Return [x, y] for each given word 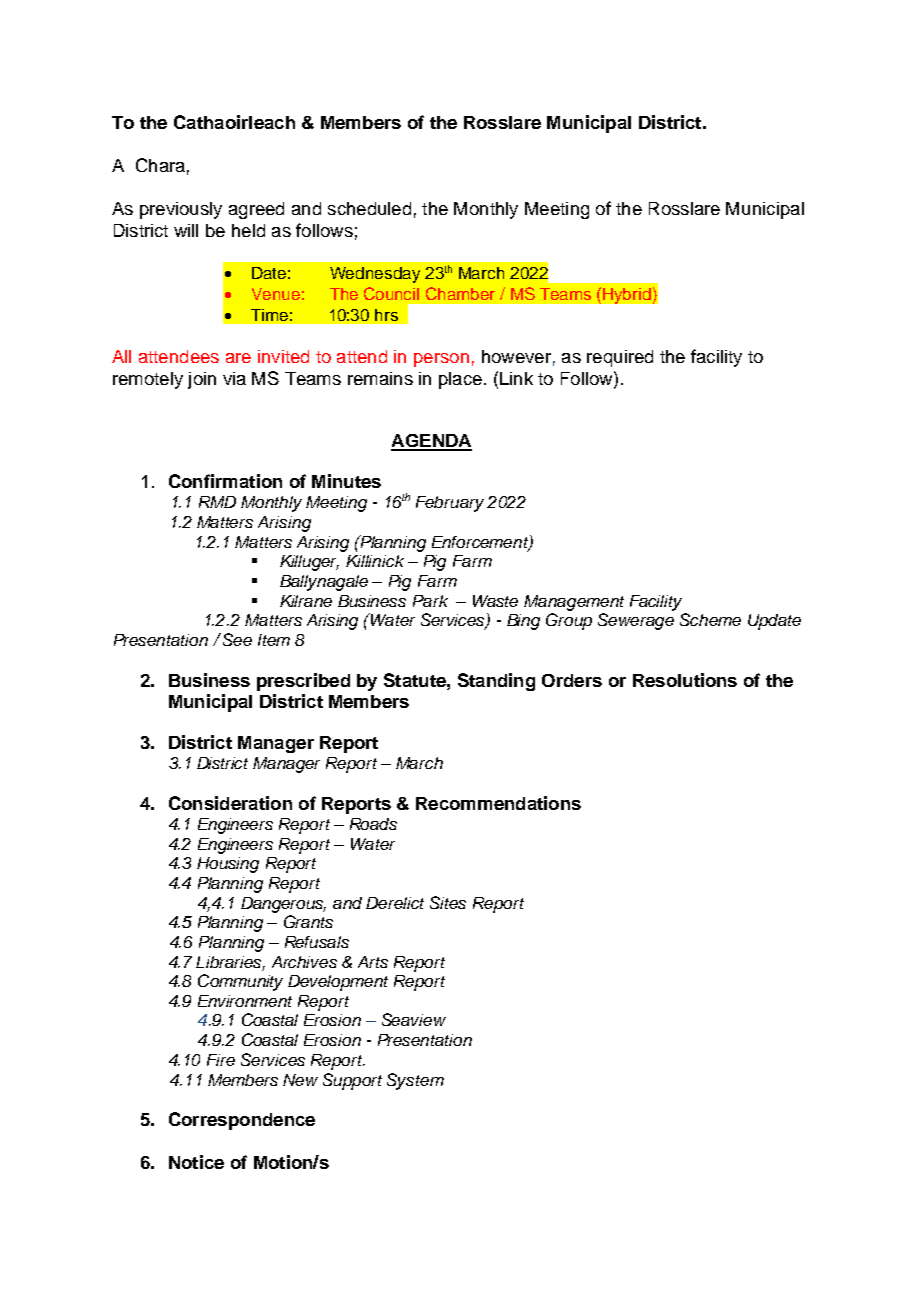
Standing [496, 682]
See [237, 639]
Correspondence [242, 1121]
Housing [228, 865]
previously [181, 210]
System [415, 1081]
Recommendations [498, 803]
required [620, 358]
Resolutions [685, 680]
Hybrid [627, 296]
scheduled [369, 208]
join [202, 380]
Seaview [414, 1019]
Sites [448, 902]
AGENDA [431, 442]
